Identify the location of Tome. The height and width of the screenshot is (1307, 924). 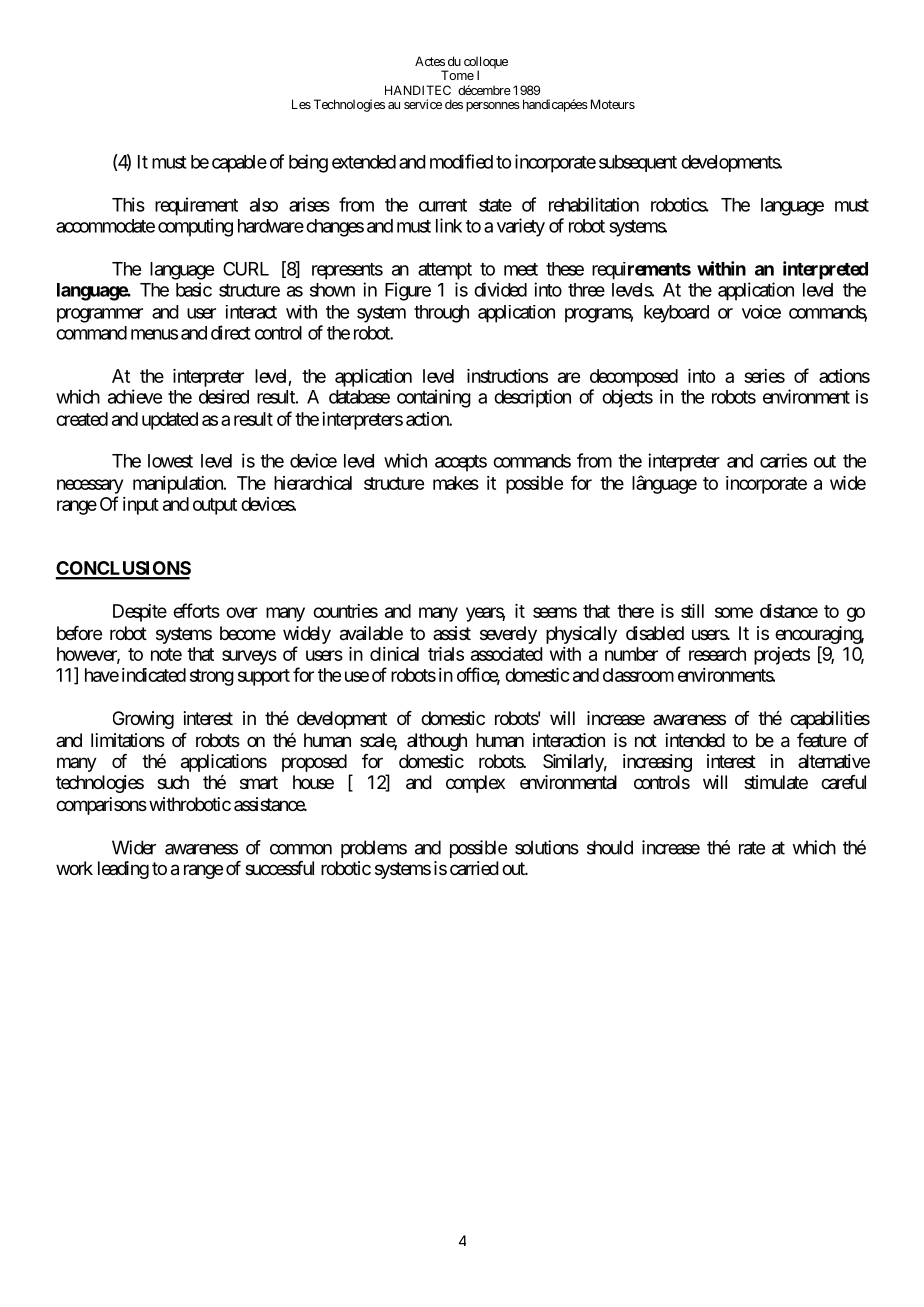
(457, 75).
